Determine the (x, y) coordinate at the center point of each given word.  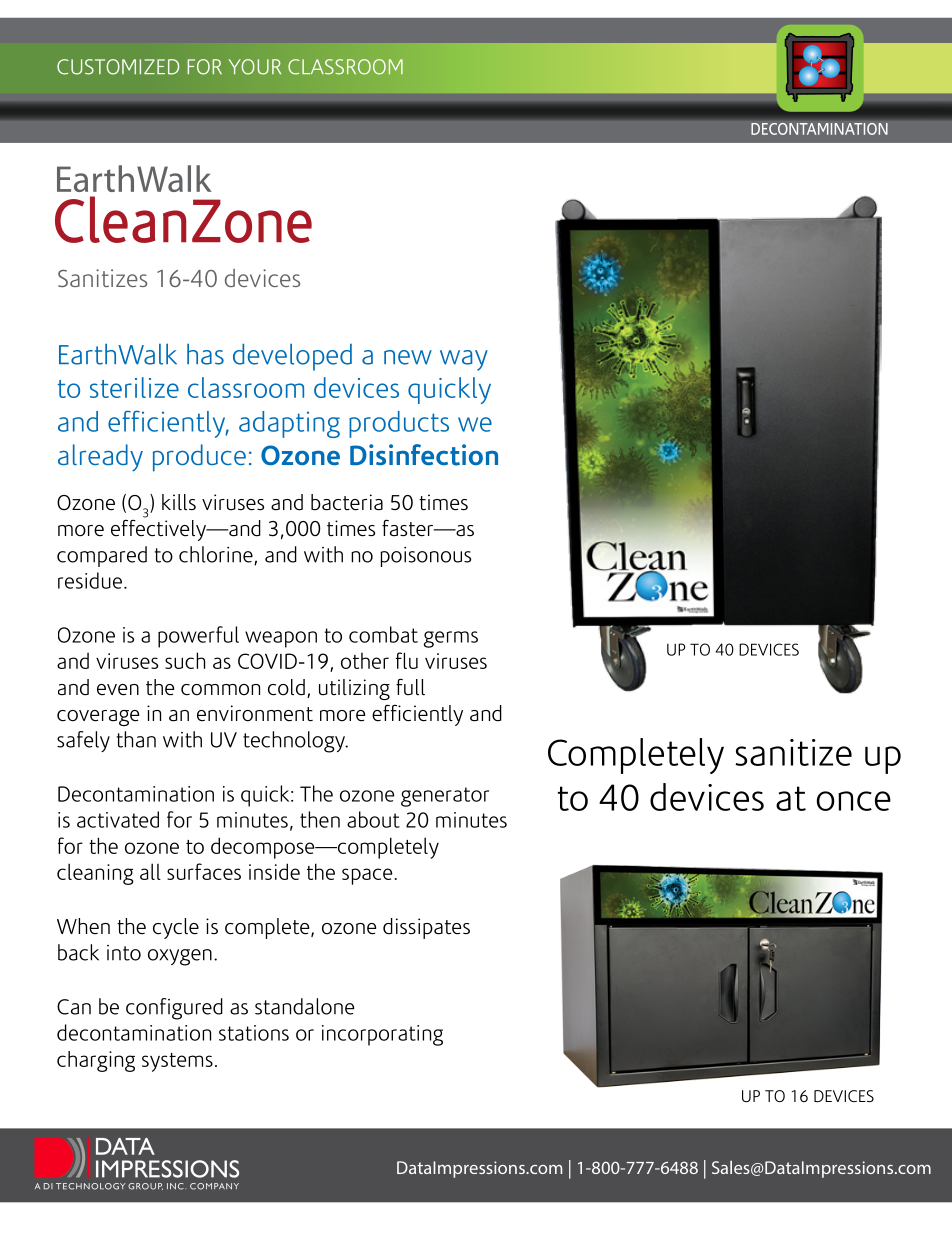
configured (174, 1009)
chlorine (217, 555)
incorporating (382, 1035)
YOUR (255, 67)
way (464, 360)
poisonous (425, 557)
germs (451, 639)
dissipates (426, 928)
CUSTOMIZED (118, 67)
